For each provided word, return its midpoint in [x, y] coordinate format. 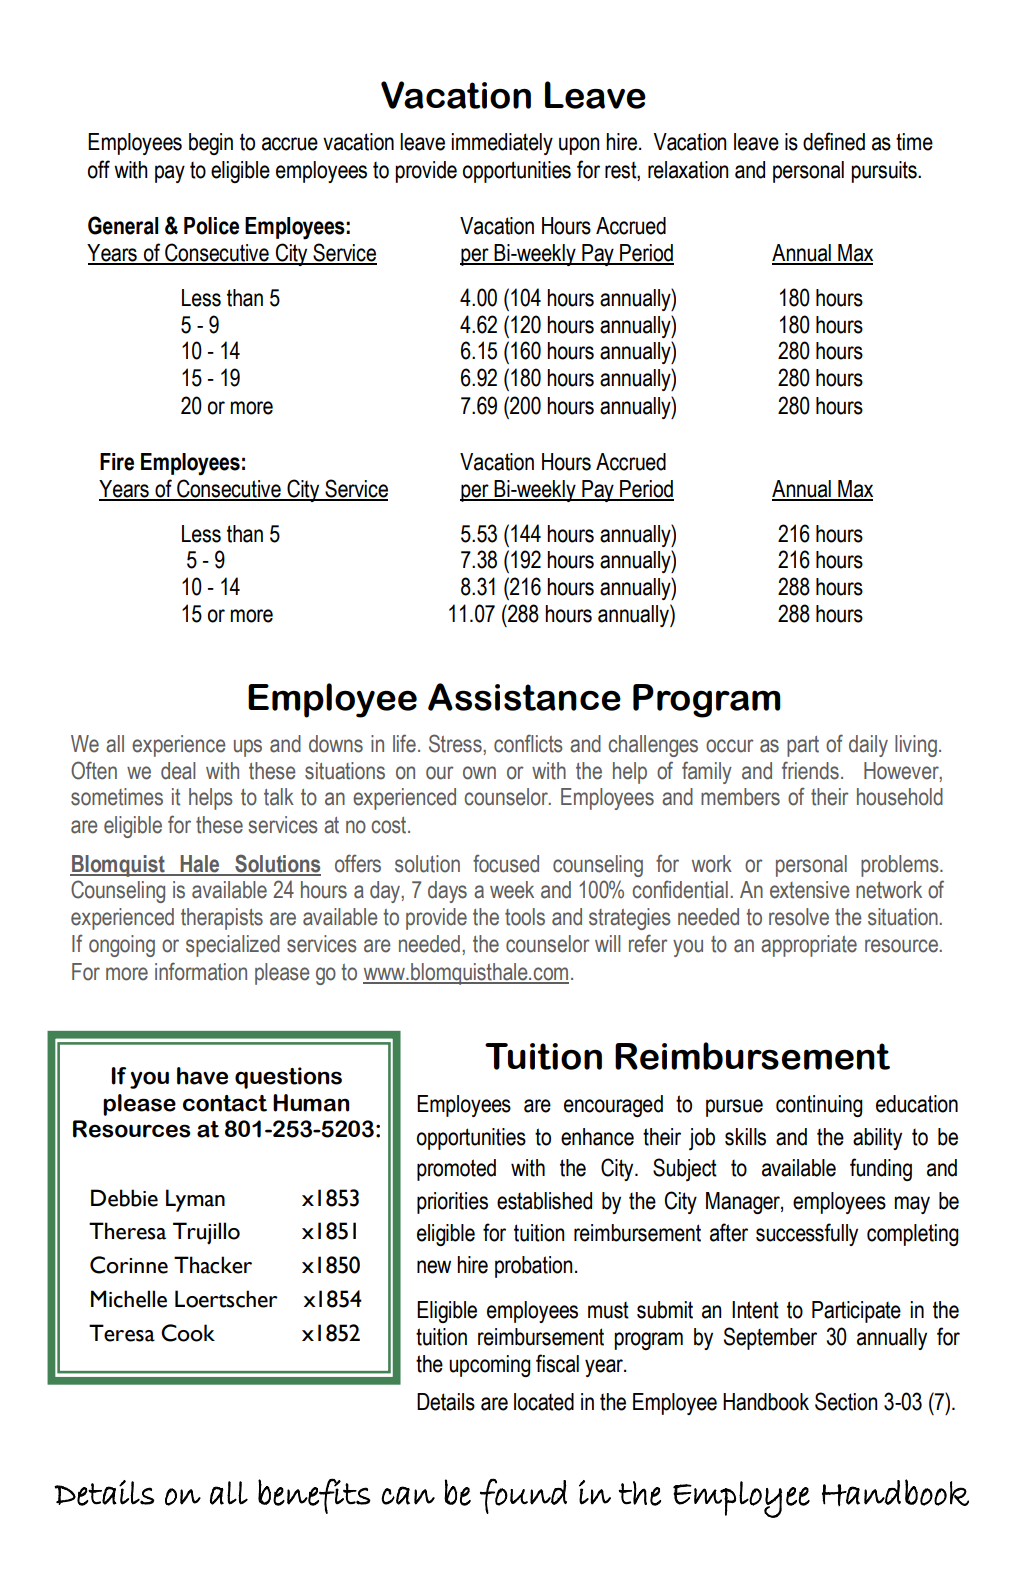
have [202, 1076]
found [523, 1496]
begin [211, 144]
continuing [819, 1106]
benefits [314, 1496]
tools [525, 917]
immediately [502, 144]
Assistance [524, 697]
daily [868, 746]
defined [834, 141]
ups [248, 748]
